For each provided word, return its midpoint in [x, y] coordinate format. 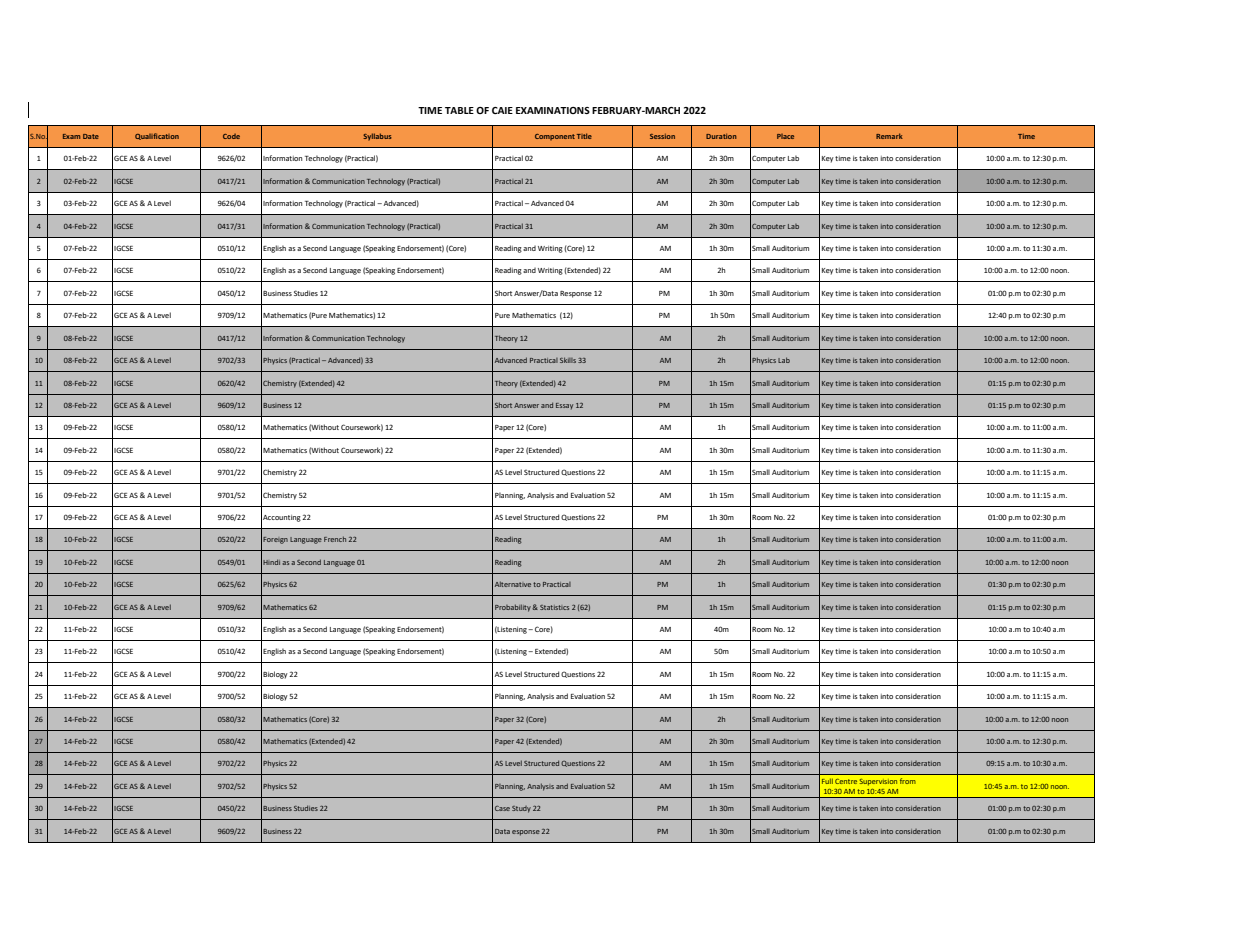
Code [231, 136]
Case [502, 808]
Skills [568, 360]
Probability [514, 608]
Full [827, 781]
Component [555, 137]
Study [521, 809]
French [335, 539]
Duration [721, 136]
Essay [564, 406]
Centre [846, 781]
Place [785, 136]
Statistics [554, 607]
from [908, 781]
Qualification [157, 136]
